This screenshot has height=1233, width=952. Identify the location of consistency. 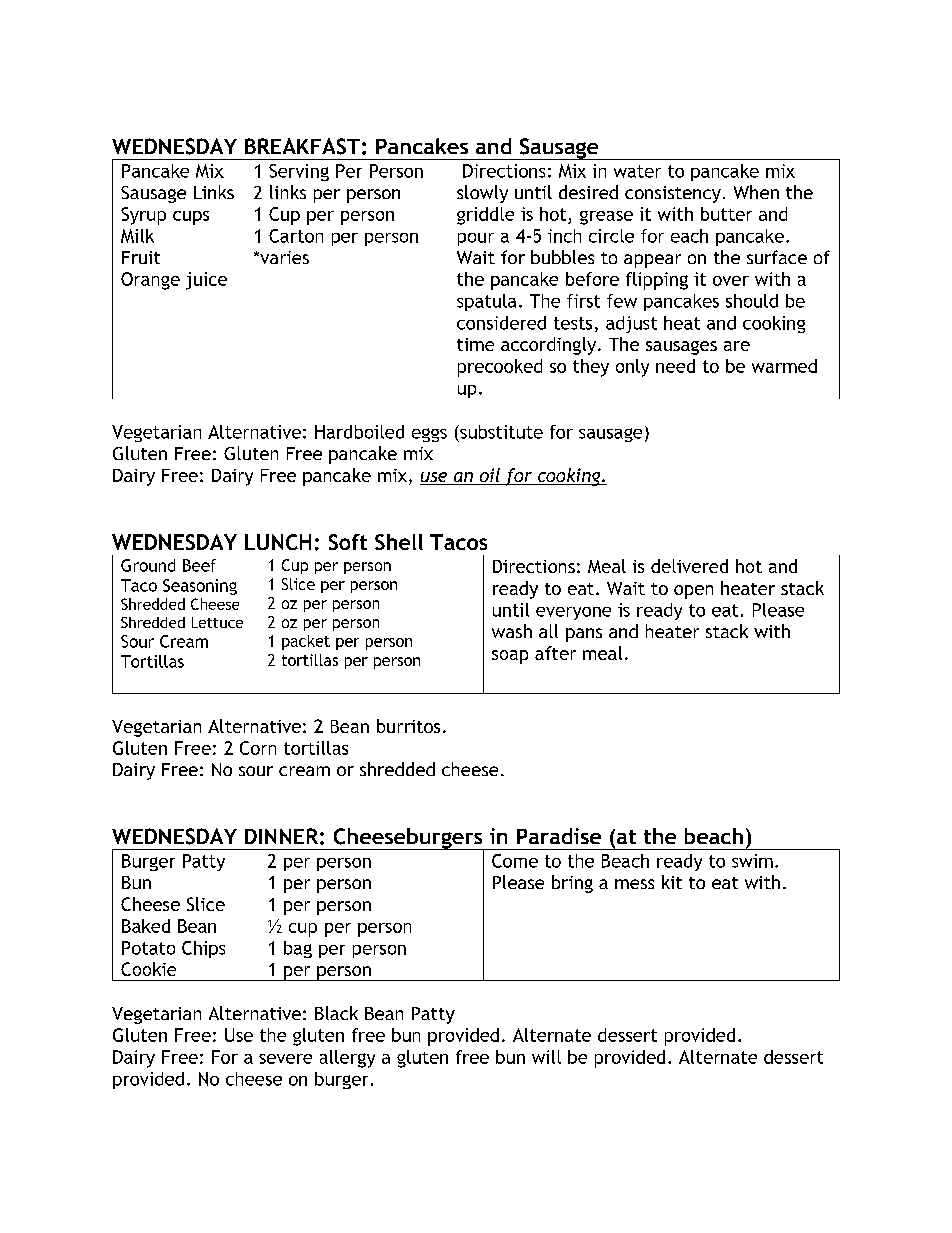
(673, 194).
